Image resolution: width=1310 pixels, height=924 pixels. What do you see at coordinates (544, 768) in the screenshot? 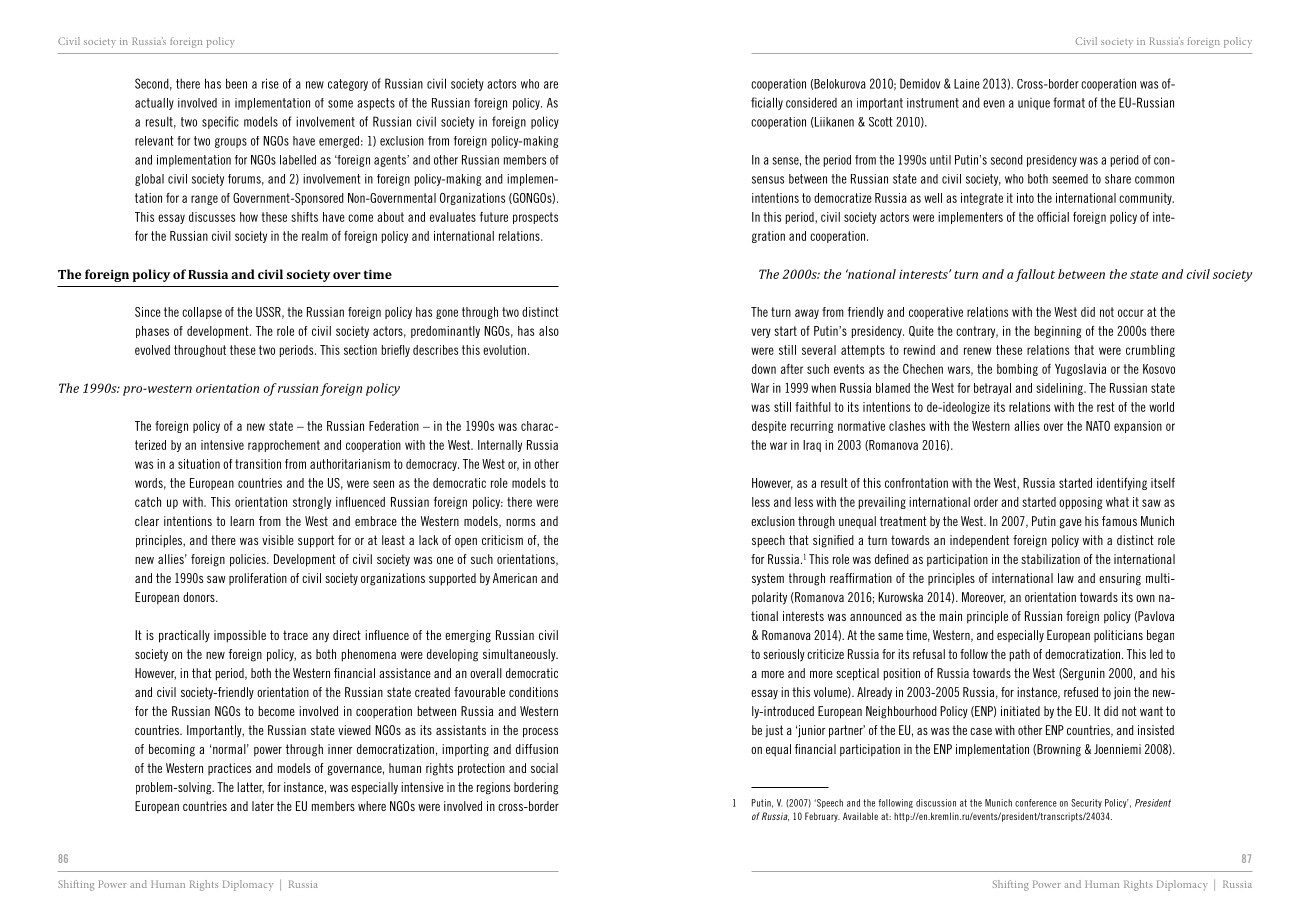
I see `social` at bounding box center [544, 768].
